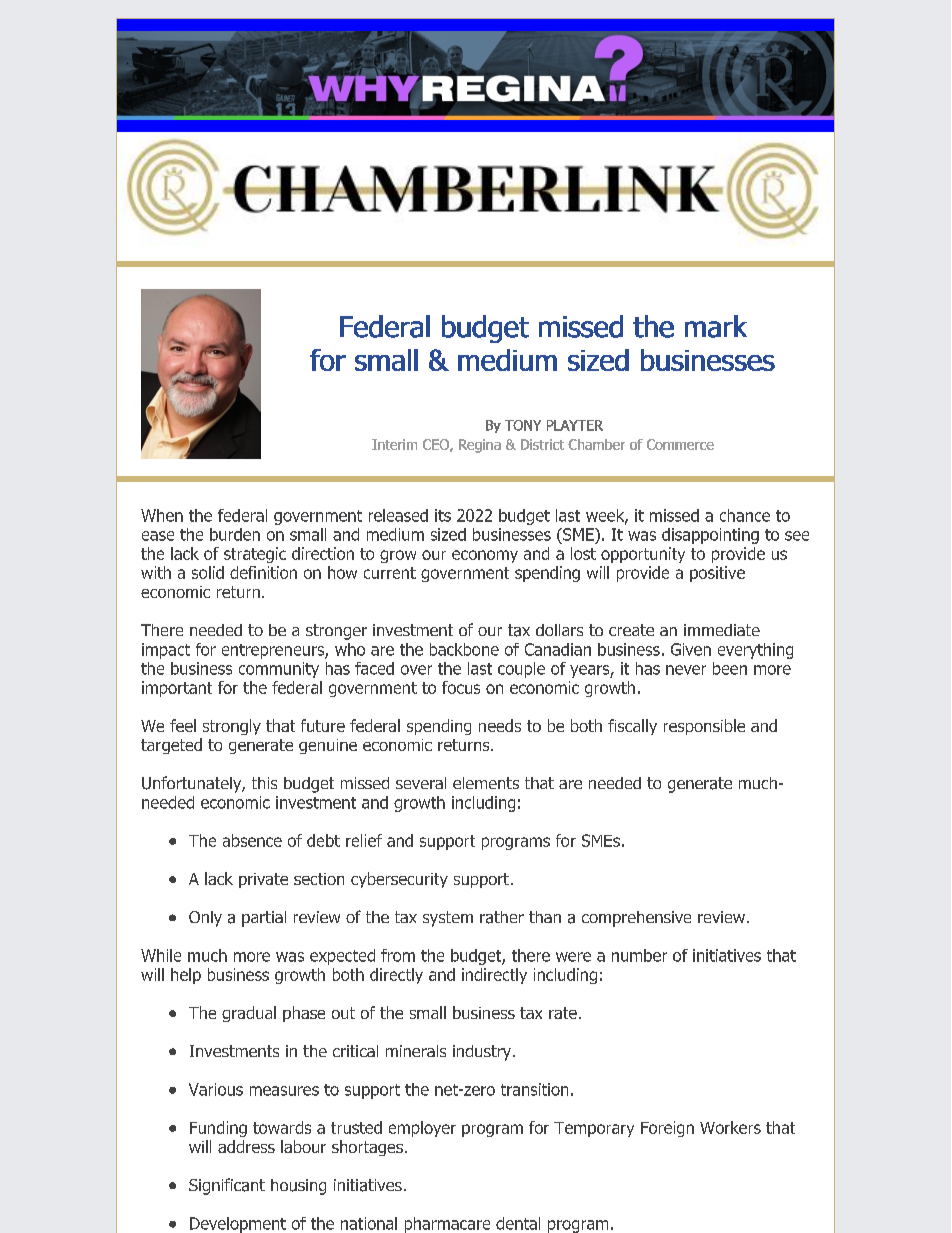 The image size is (952, 1233). What do you see at coordinates (227, 1186) in the image?
I see `Significant` at bounding box center [227, 1186].
